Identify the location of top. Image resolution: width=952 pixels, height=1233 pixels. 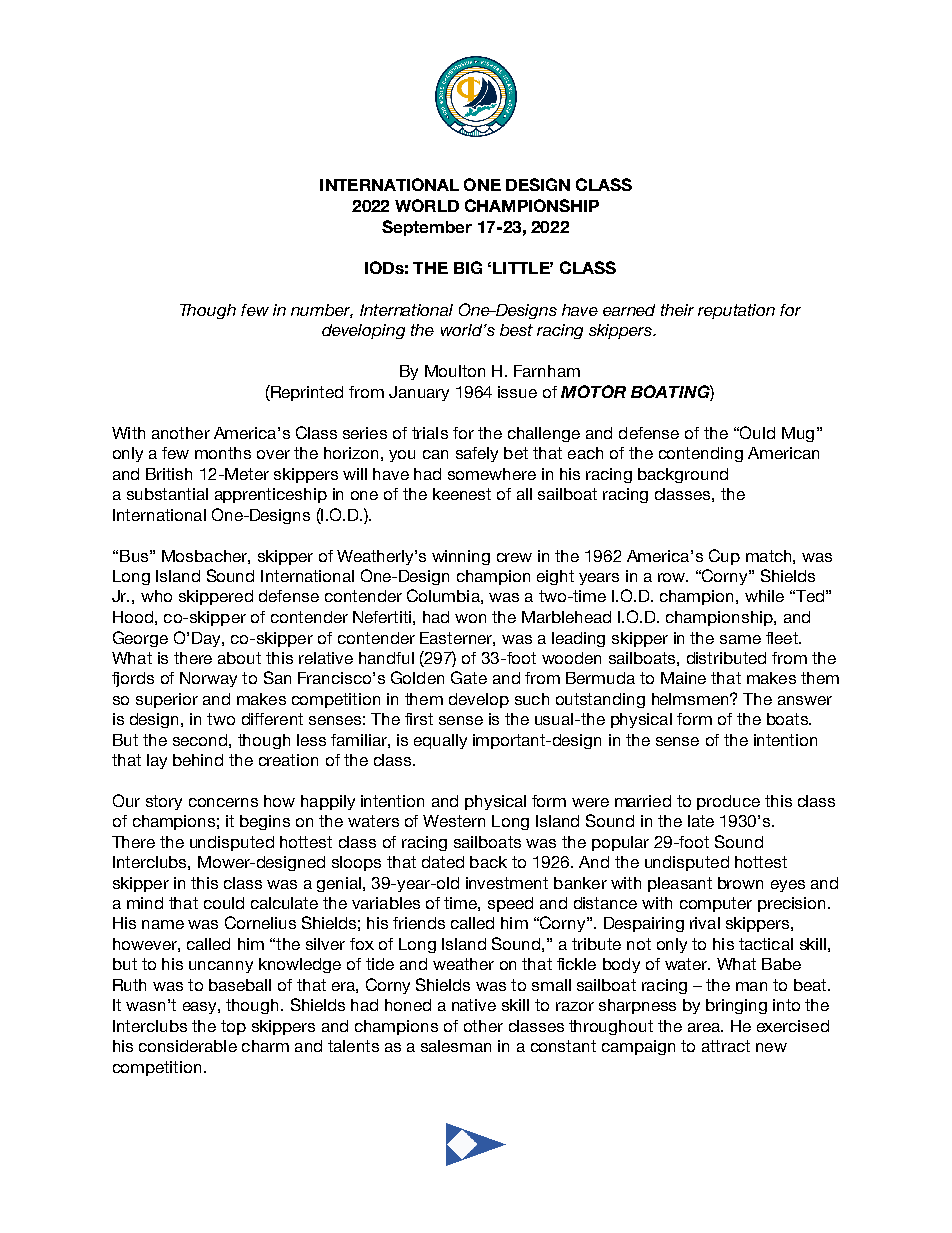
(233, 1027).
